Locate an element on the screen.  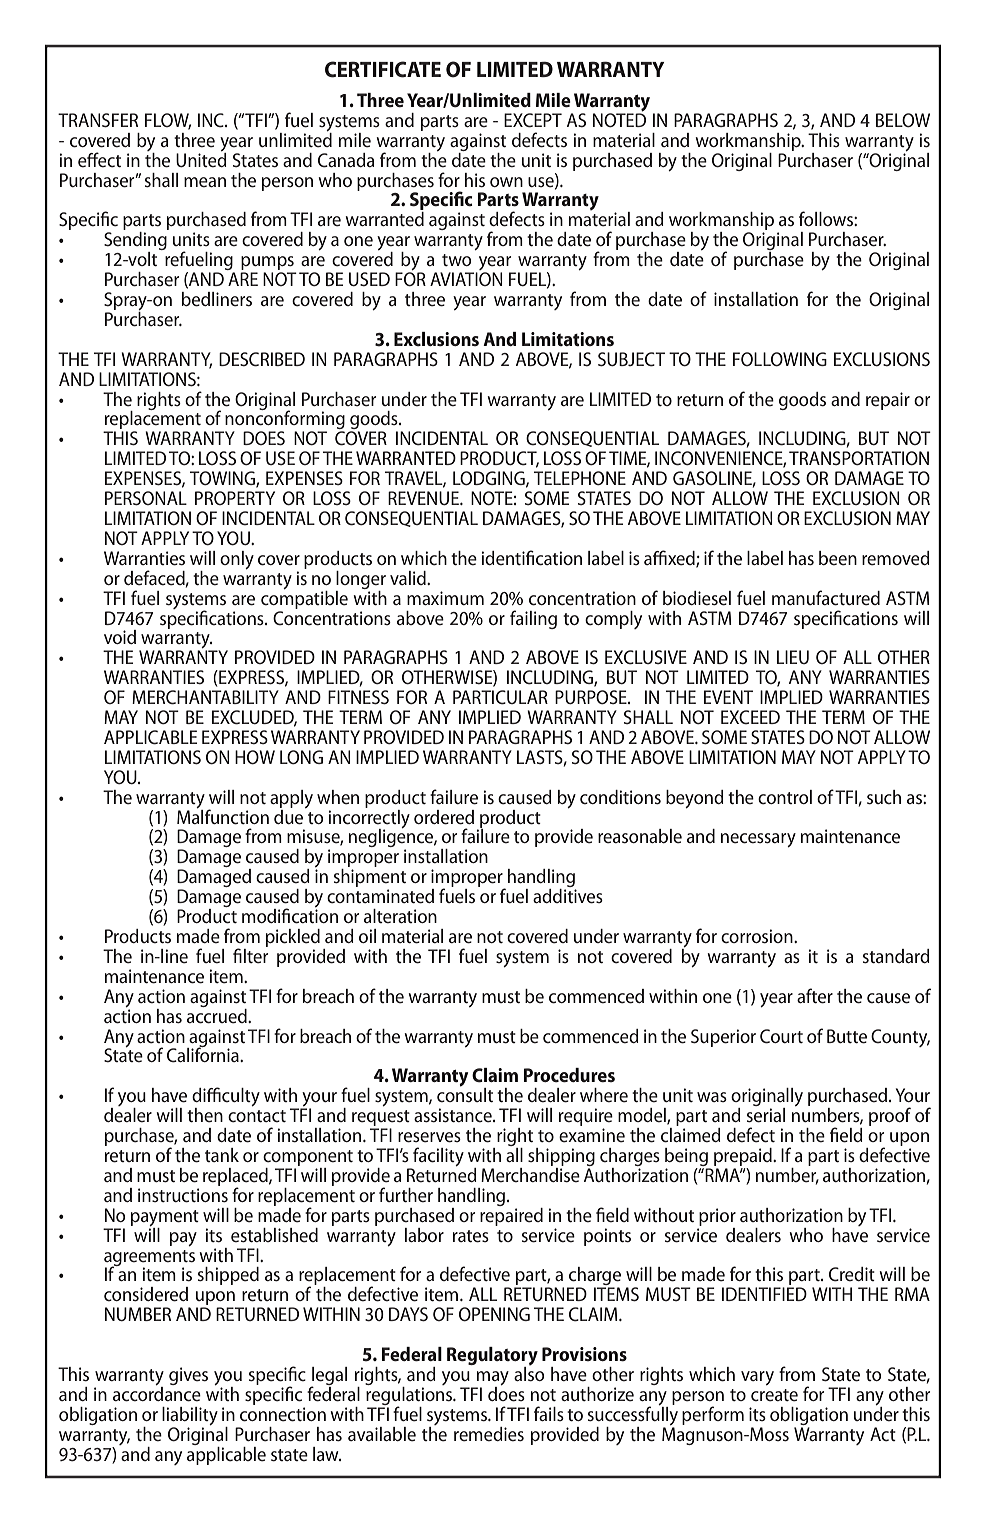
BELOW is located at coordinates (903, 120).
